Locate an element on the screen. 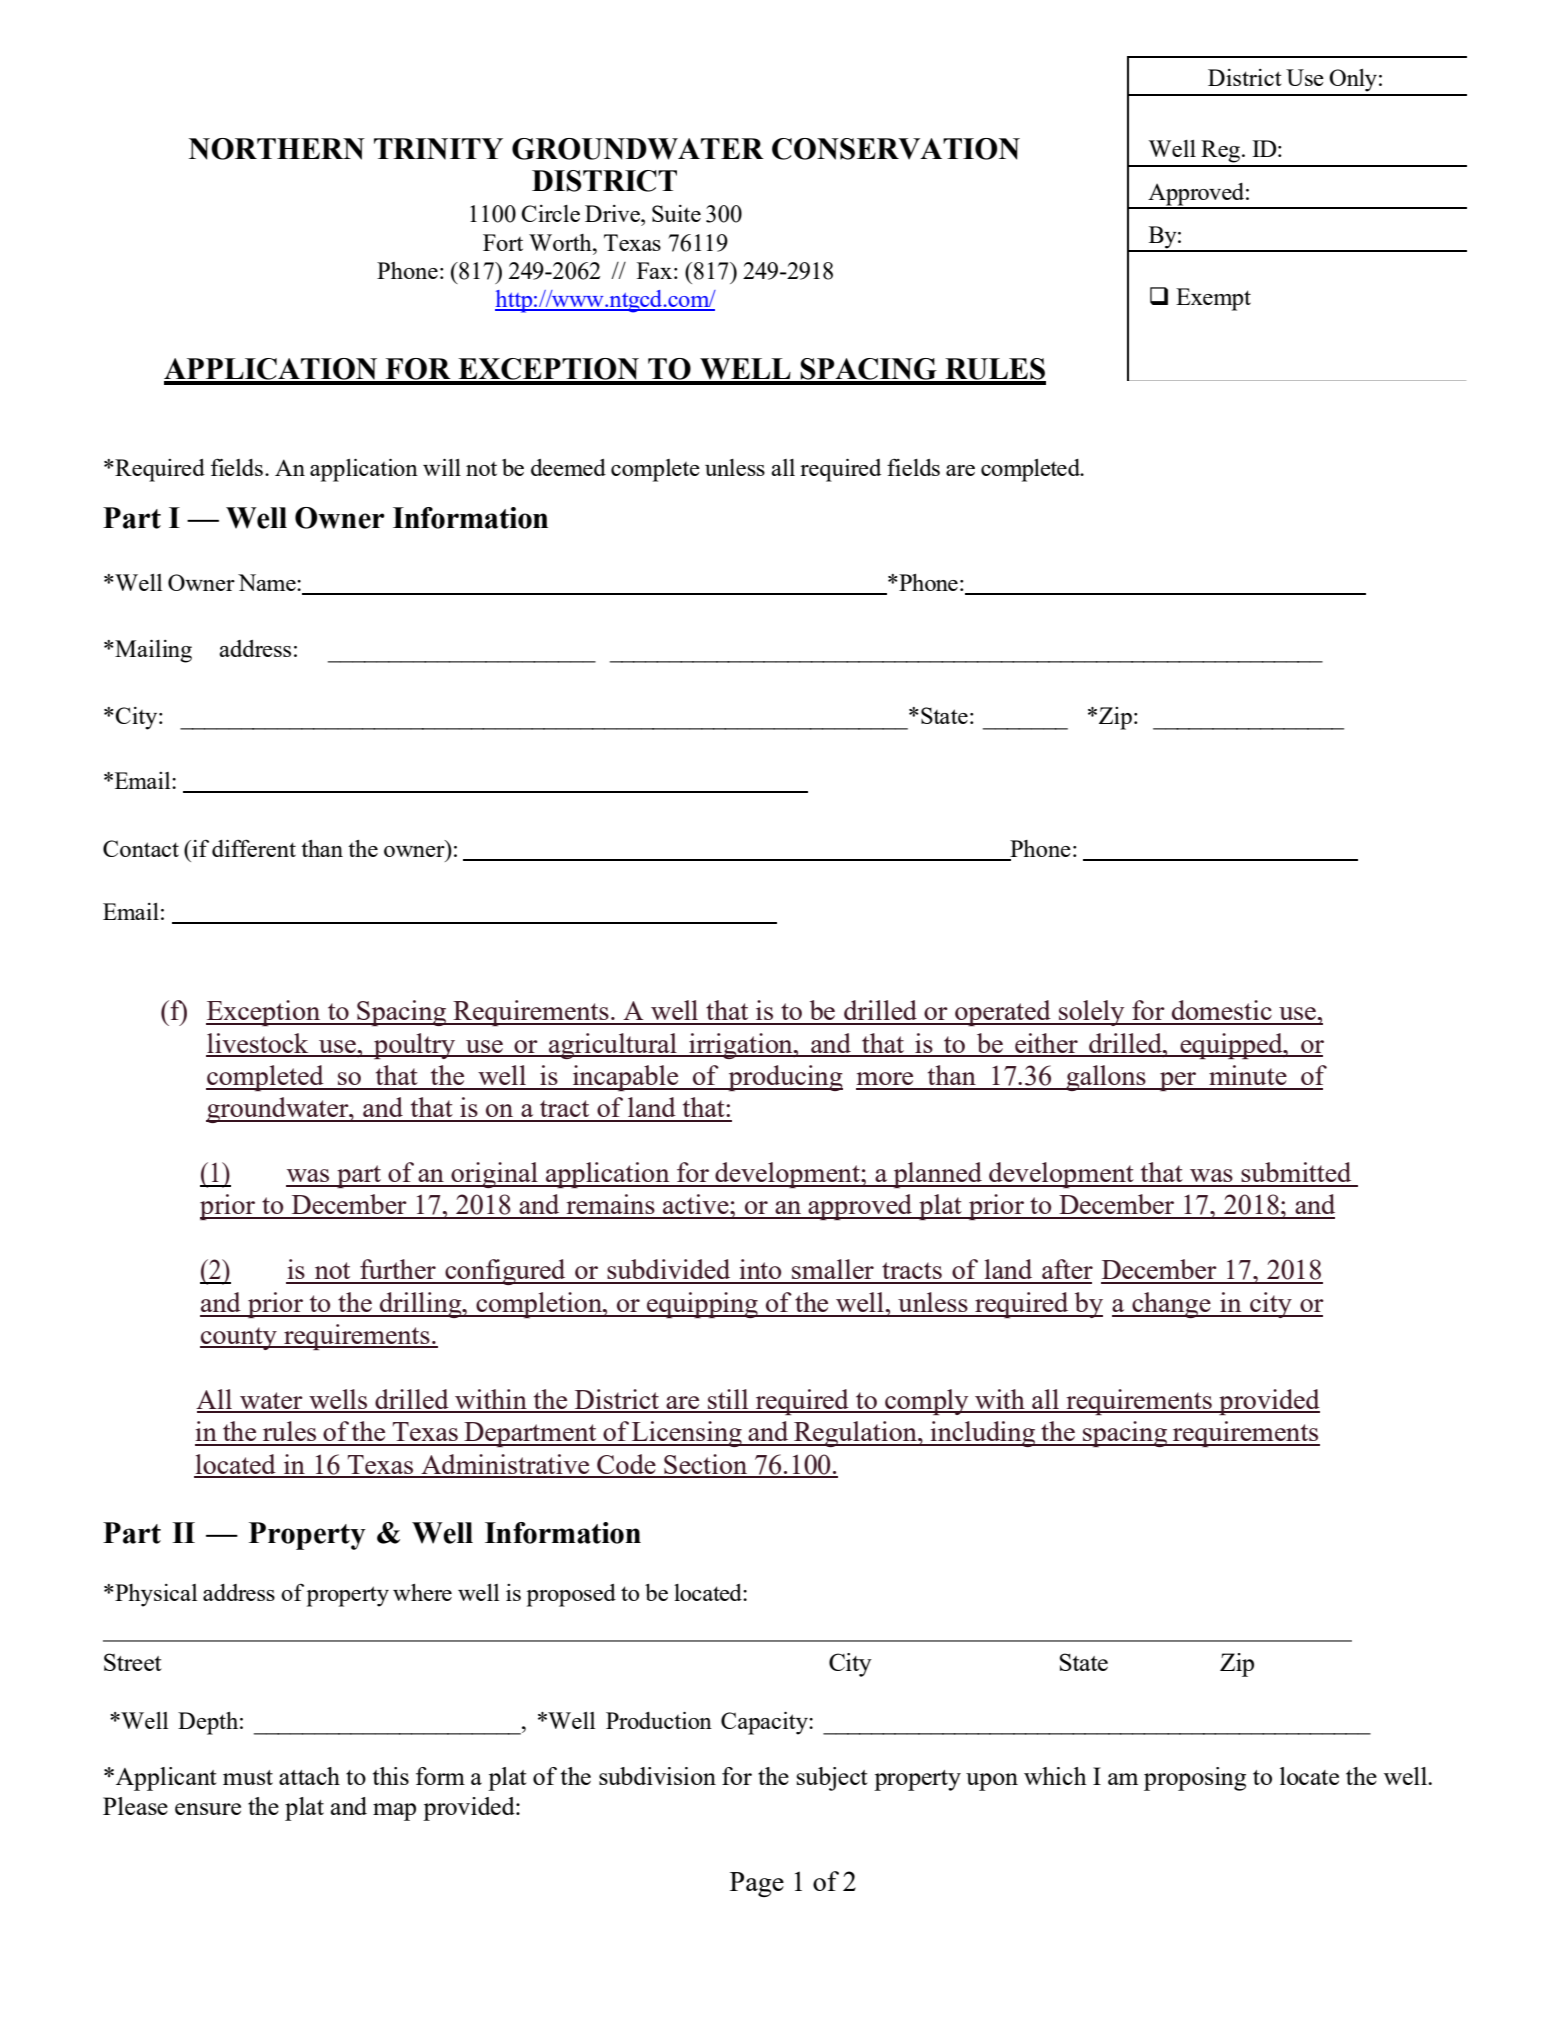 The image size is (1562, 2022). NORTHERN is located at coordinates (277, 149).
